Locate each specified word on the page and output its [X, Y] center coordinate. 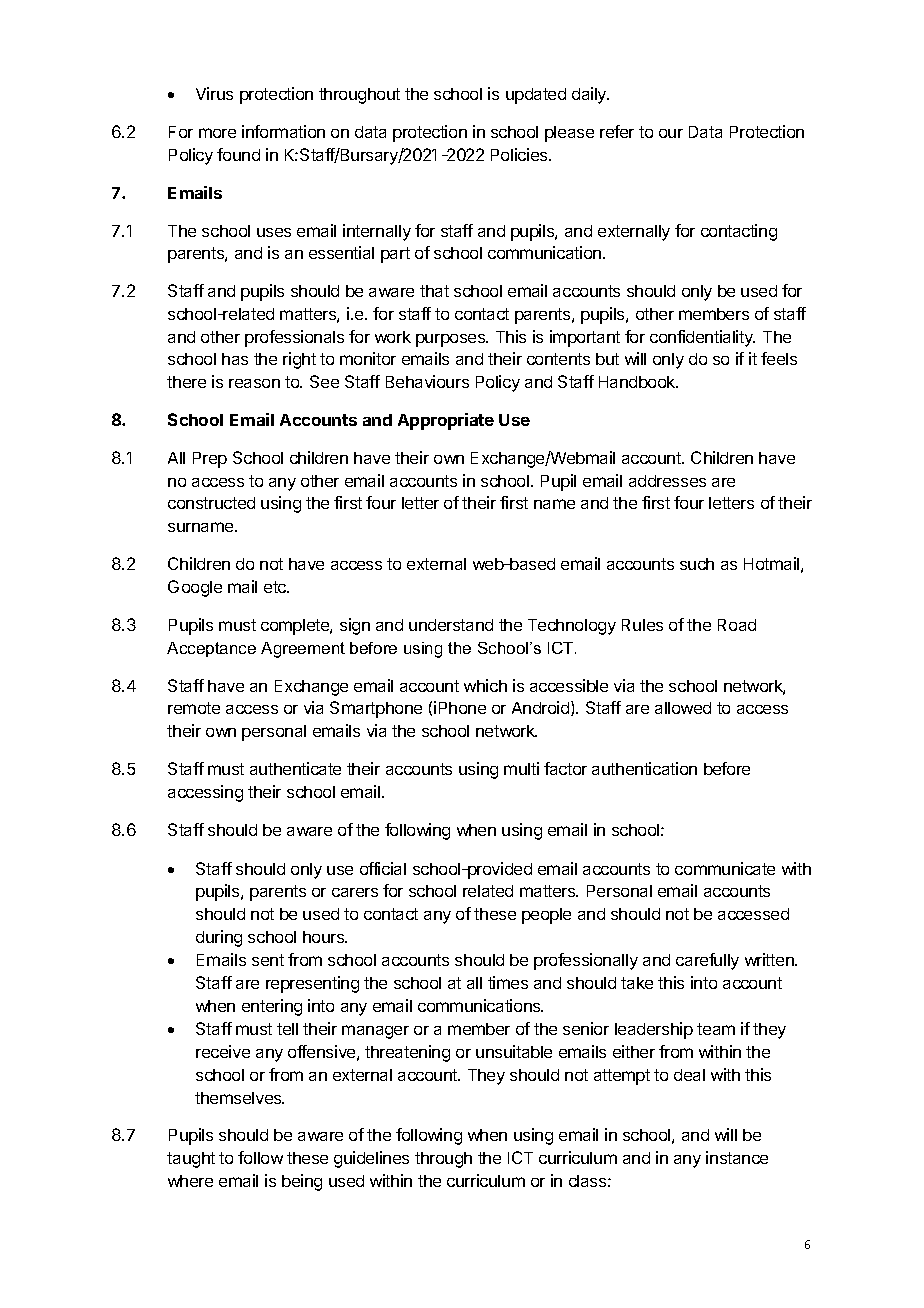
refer [617, 131]
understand [451, 625]
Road [737, 625]
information [283, 131]
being [302, 1182]
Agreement [303, 650]
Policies [520, 154]
